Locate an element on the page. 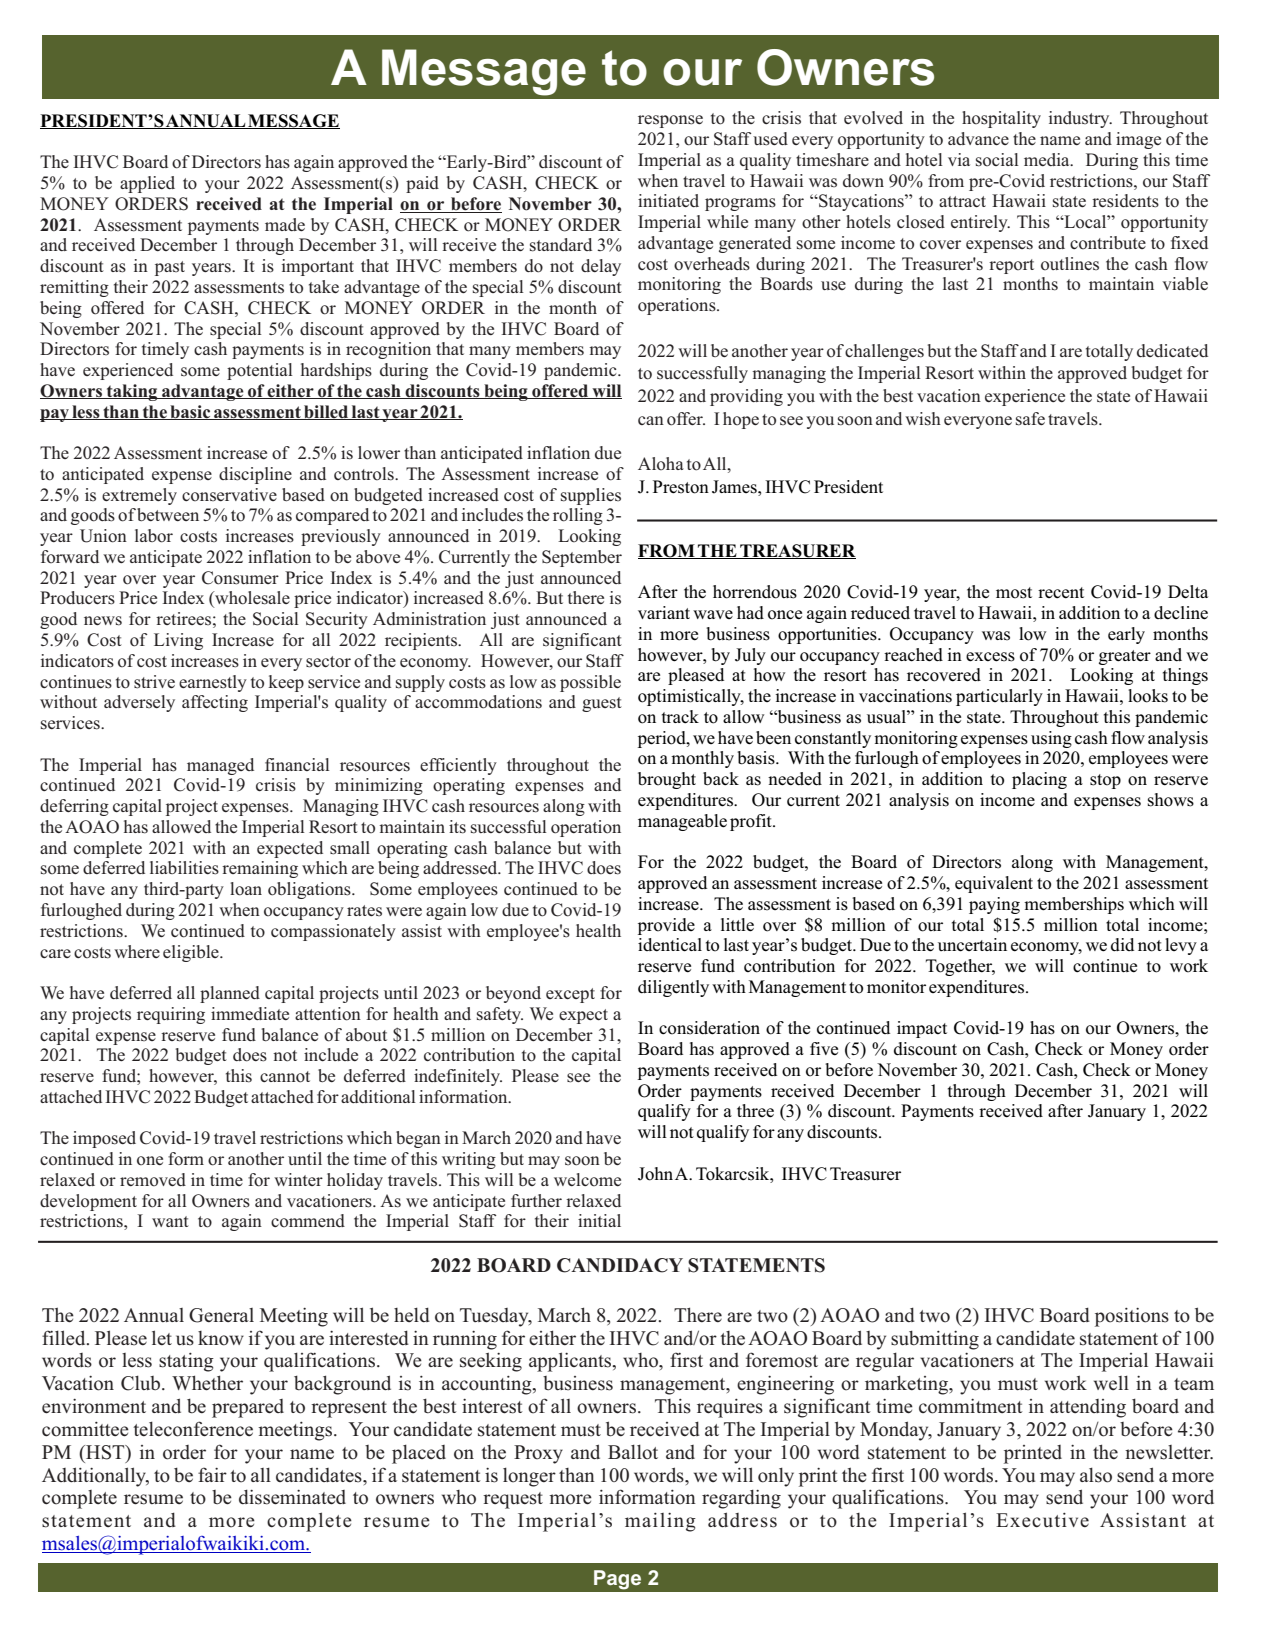 This page has width=1261, height=1632. response is located at coordinates (670, 121).
